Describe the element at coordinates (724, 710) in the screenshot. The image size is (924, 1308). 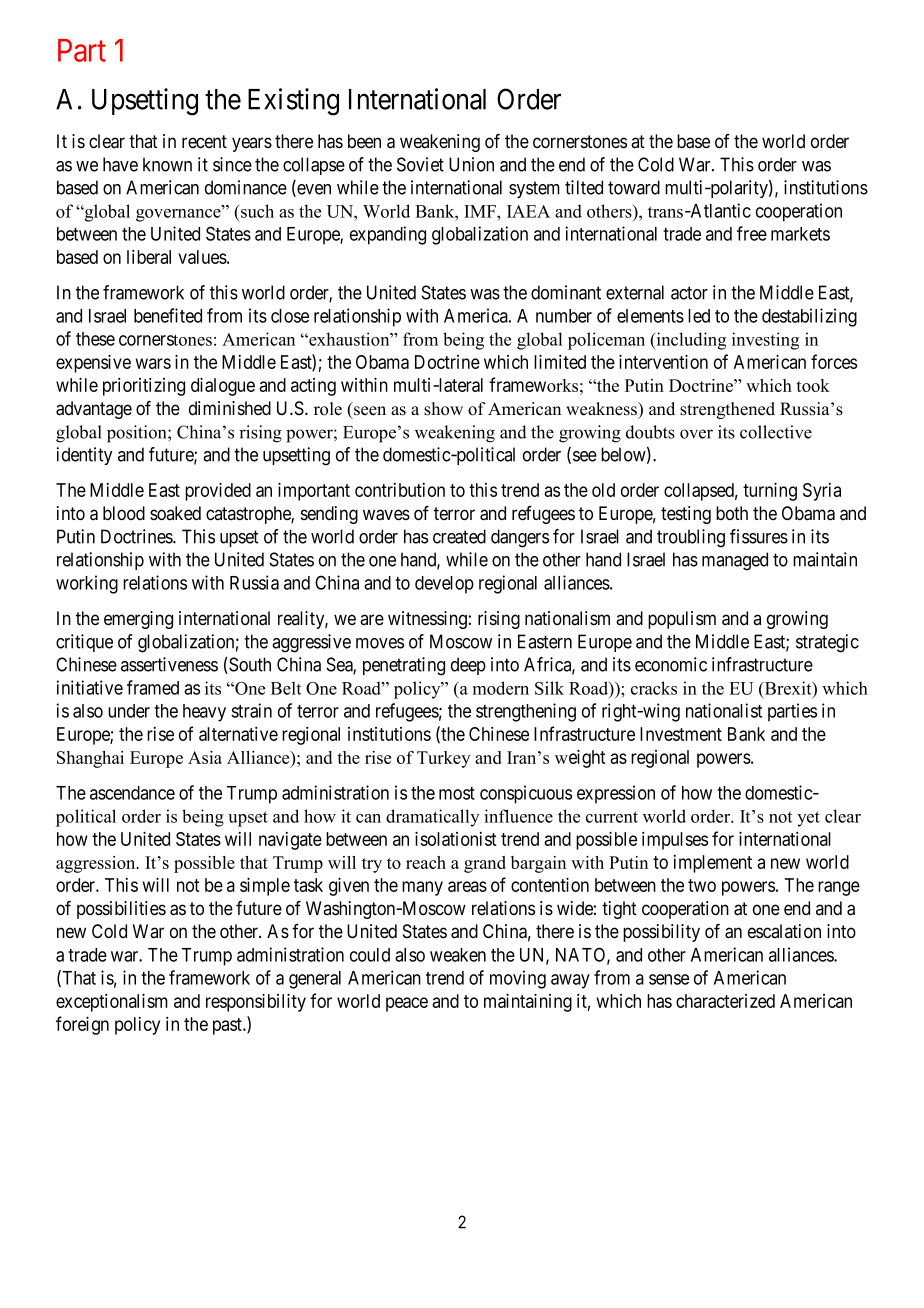
I see `nationalist` at that location.
